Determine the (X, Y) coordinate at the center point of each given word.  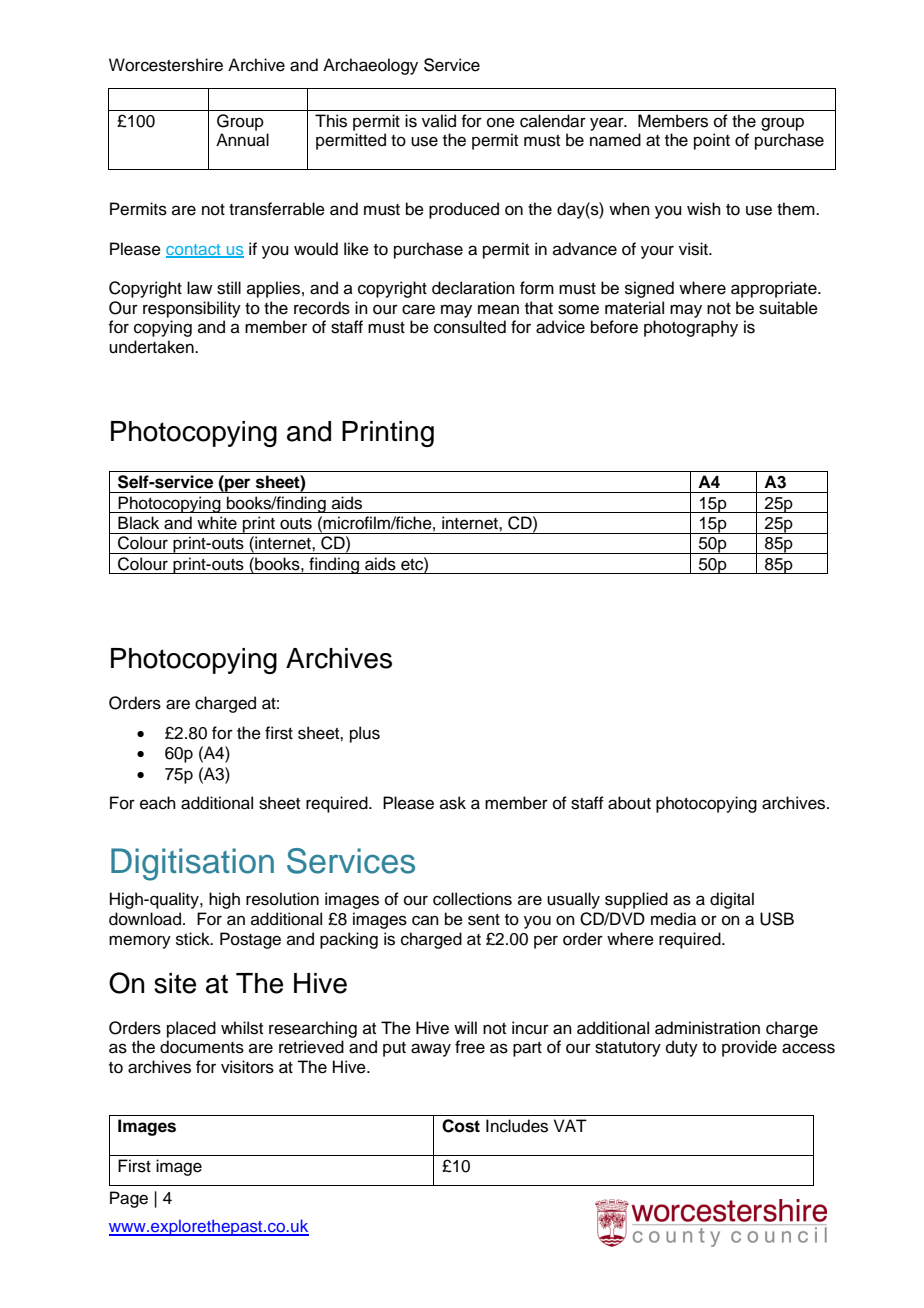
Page (129, 1199)
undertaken (152, 347)
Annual (242, 140)
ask (453, 803)
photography (691, 328)
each (158, 803)
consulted (470, 327)
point (712, 141)
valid (439, 121)
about (629, 803)
